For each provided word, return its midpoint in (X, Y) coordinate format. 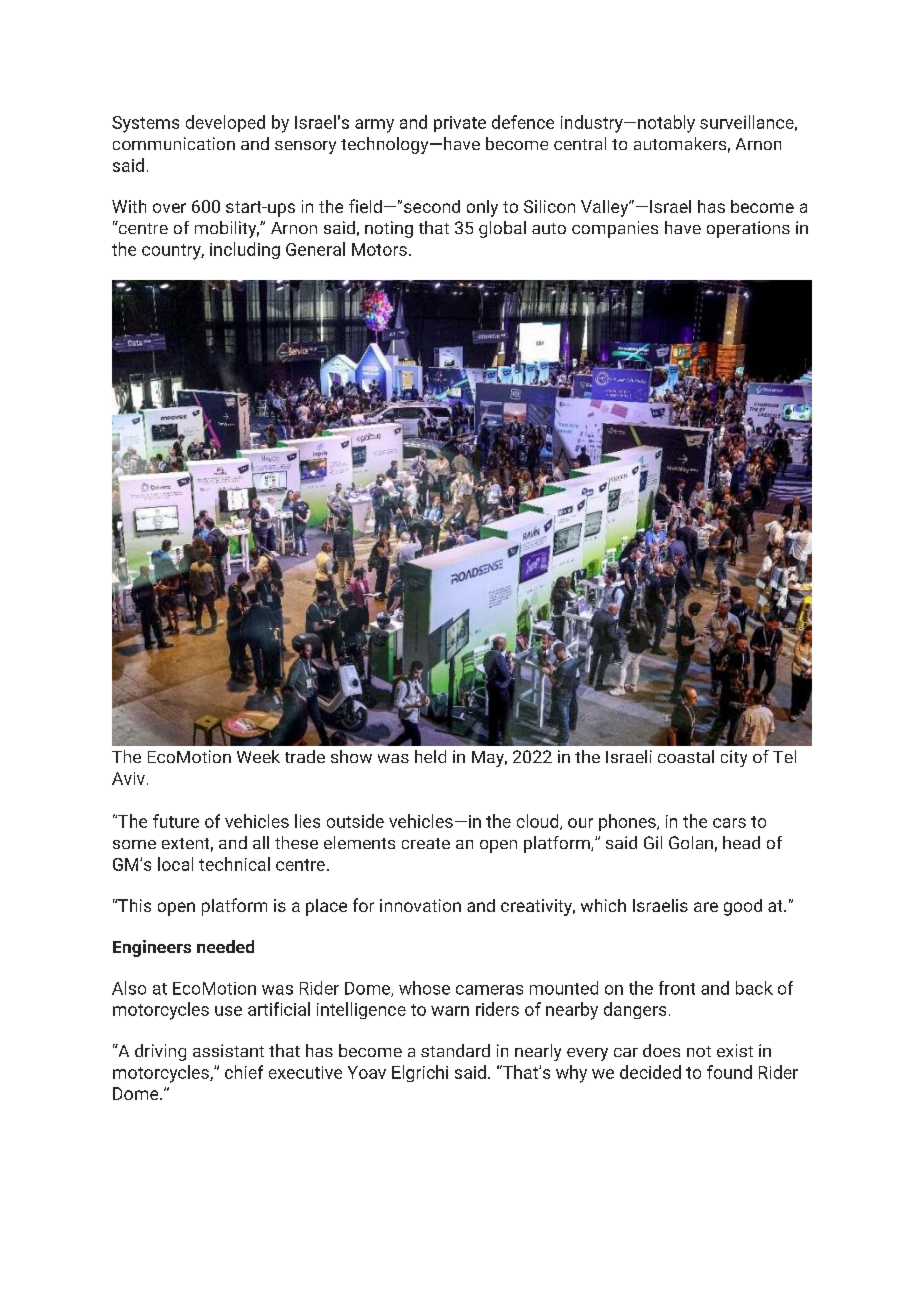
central (580, 143)
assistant (228, 1050)
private (460, 124)
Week (258, 756)
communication (174, 143)
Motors (379, 249)
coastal (686, 756)
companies (615, 229)
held (430, 756)
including (245, 250)
